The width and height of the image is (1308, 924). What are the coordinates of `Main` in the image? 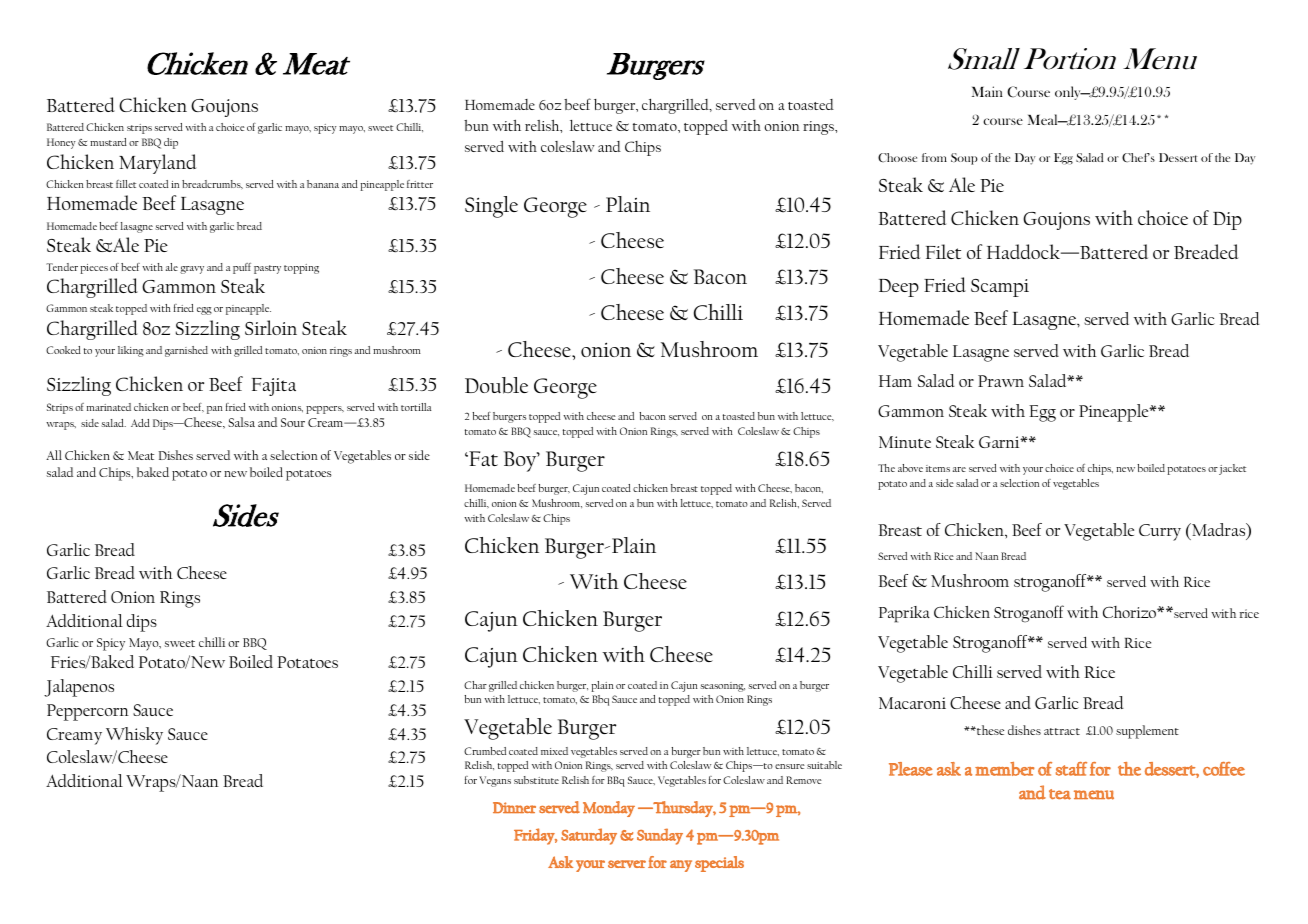 It's located at (987, 91).
